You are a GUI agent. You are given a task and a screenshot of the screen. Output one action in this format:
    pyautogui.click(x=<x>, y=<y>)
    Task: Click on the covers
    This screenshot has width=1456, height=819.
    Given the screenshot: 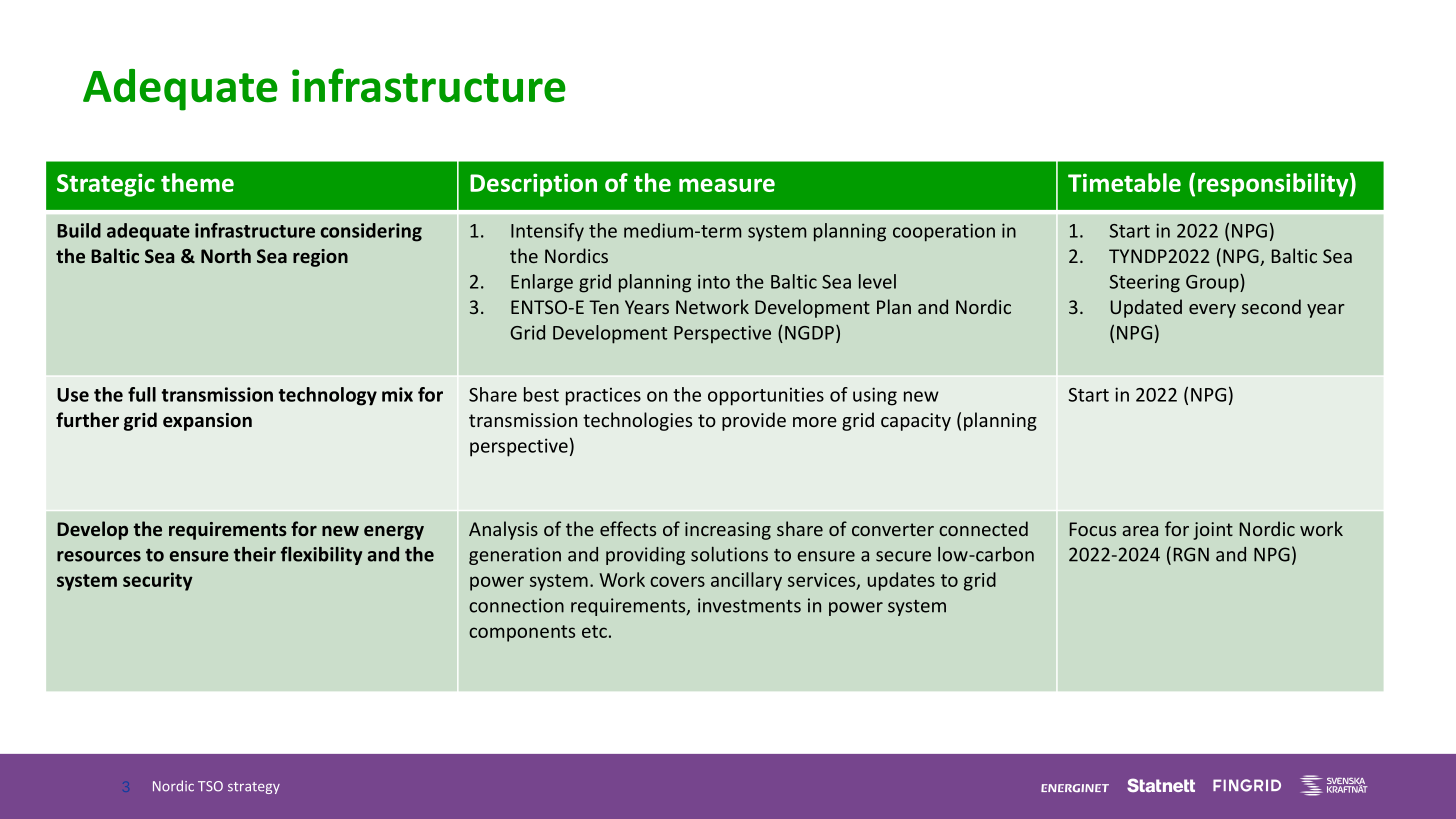 What is the action you would take?
    pyautogui.click(x=677, y=581)
